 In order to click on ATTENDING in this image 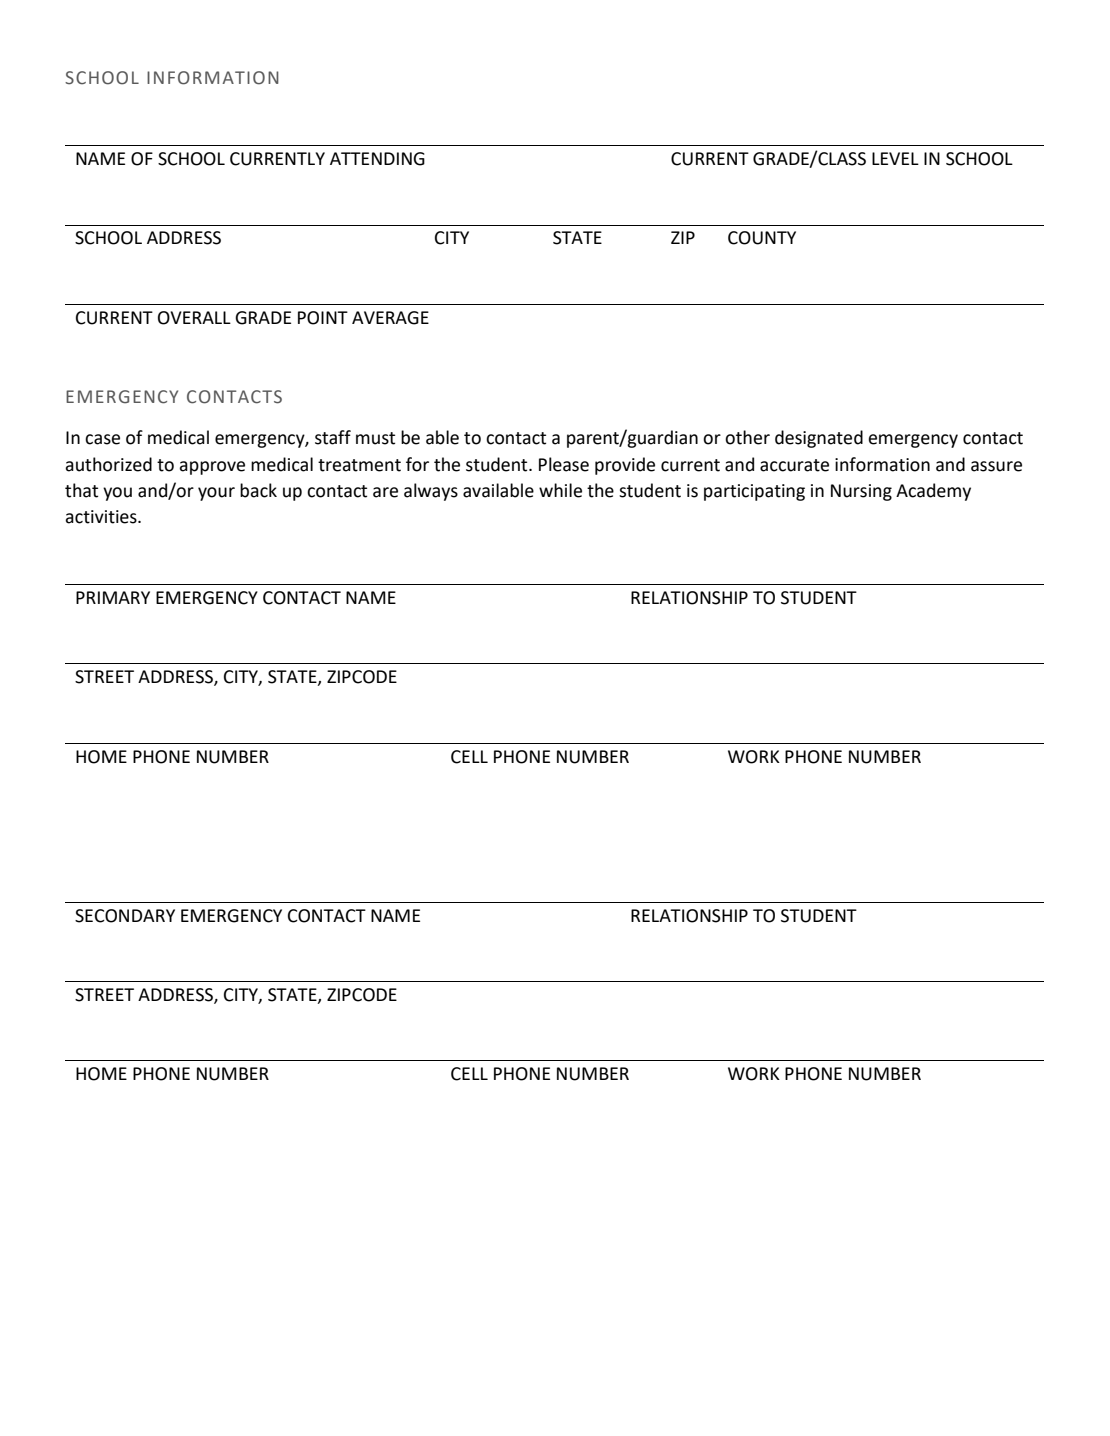, I will do `click(377, 159)`.
